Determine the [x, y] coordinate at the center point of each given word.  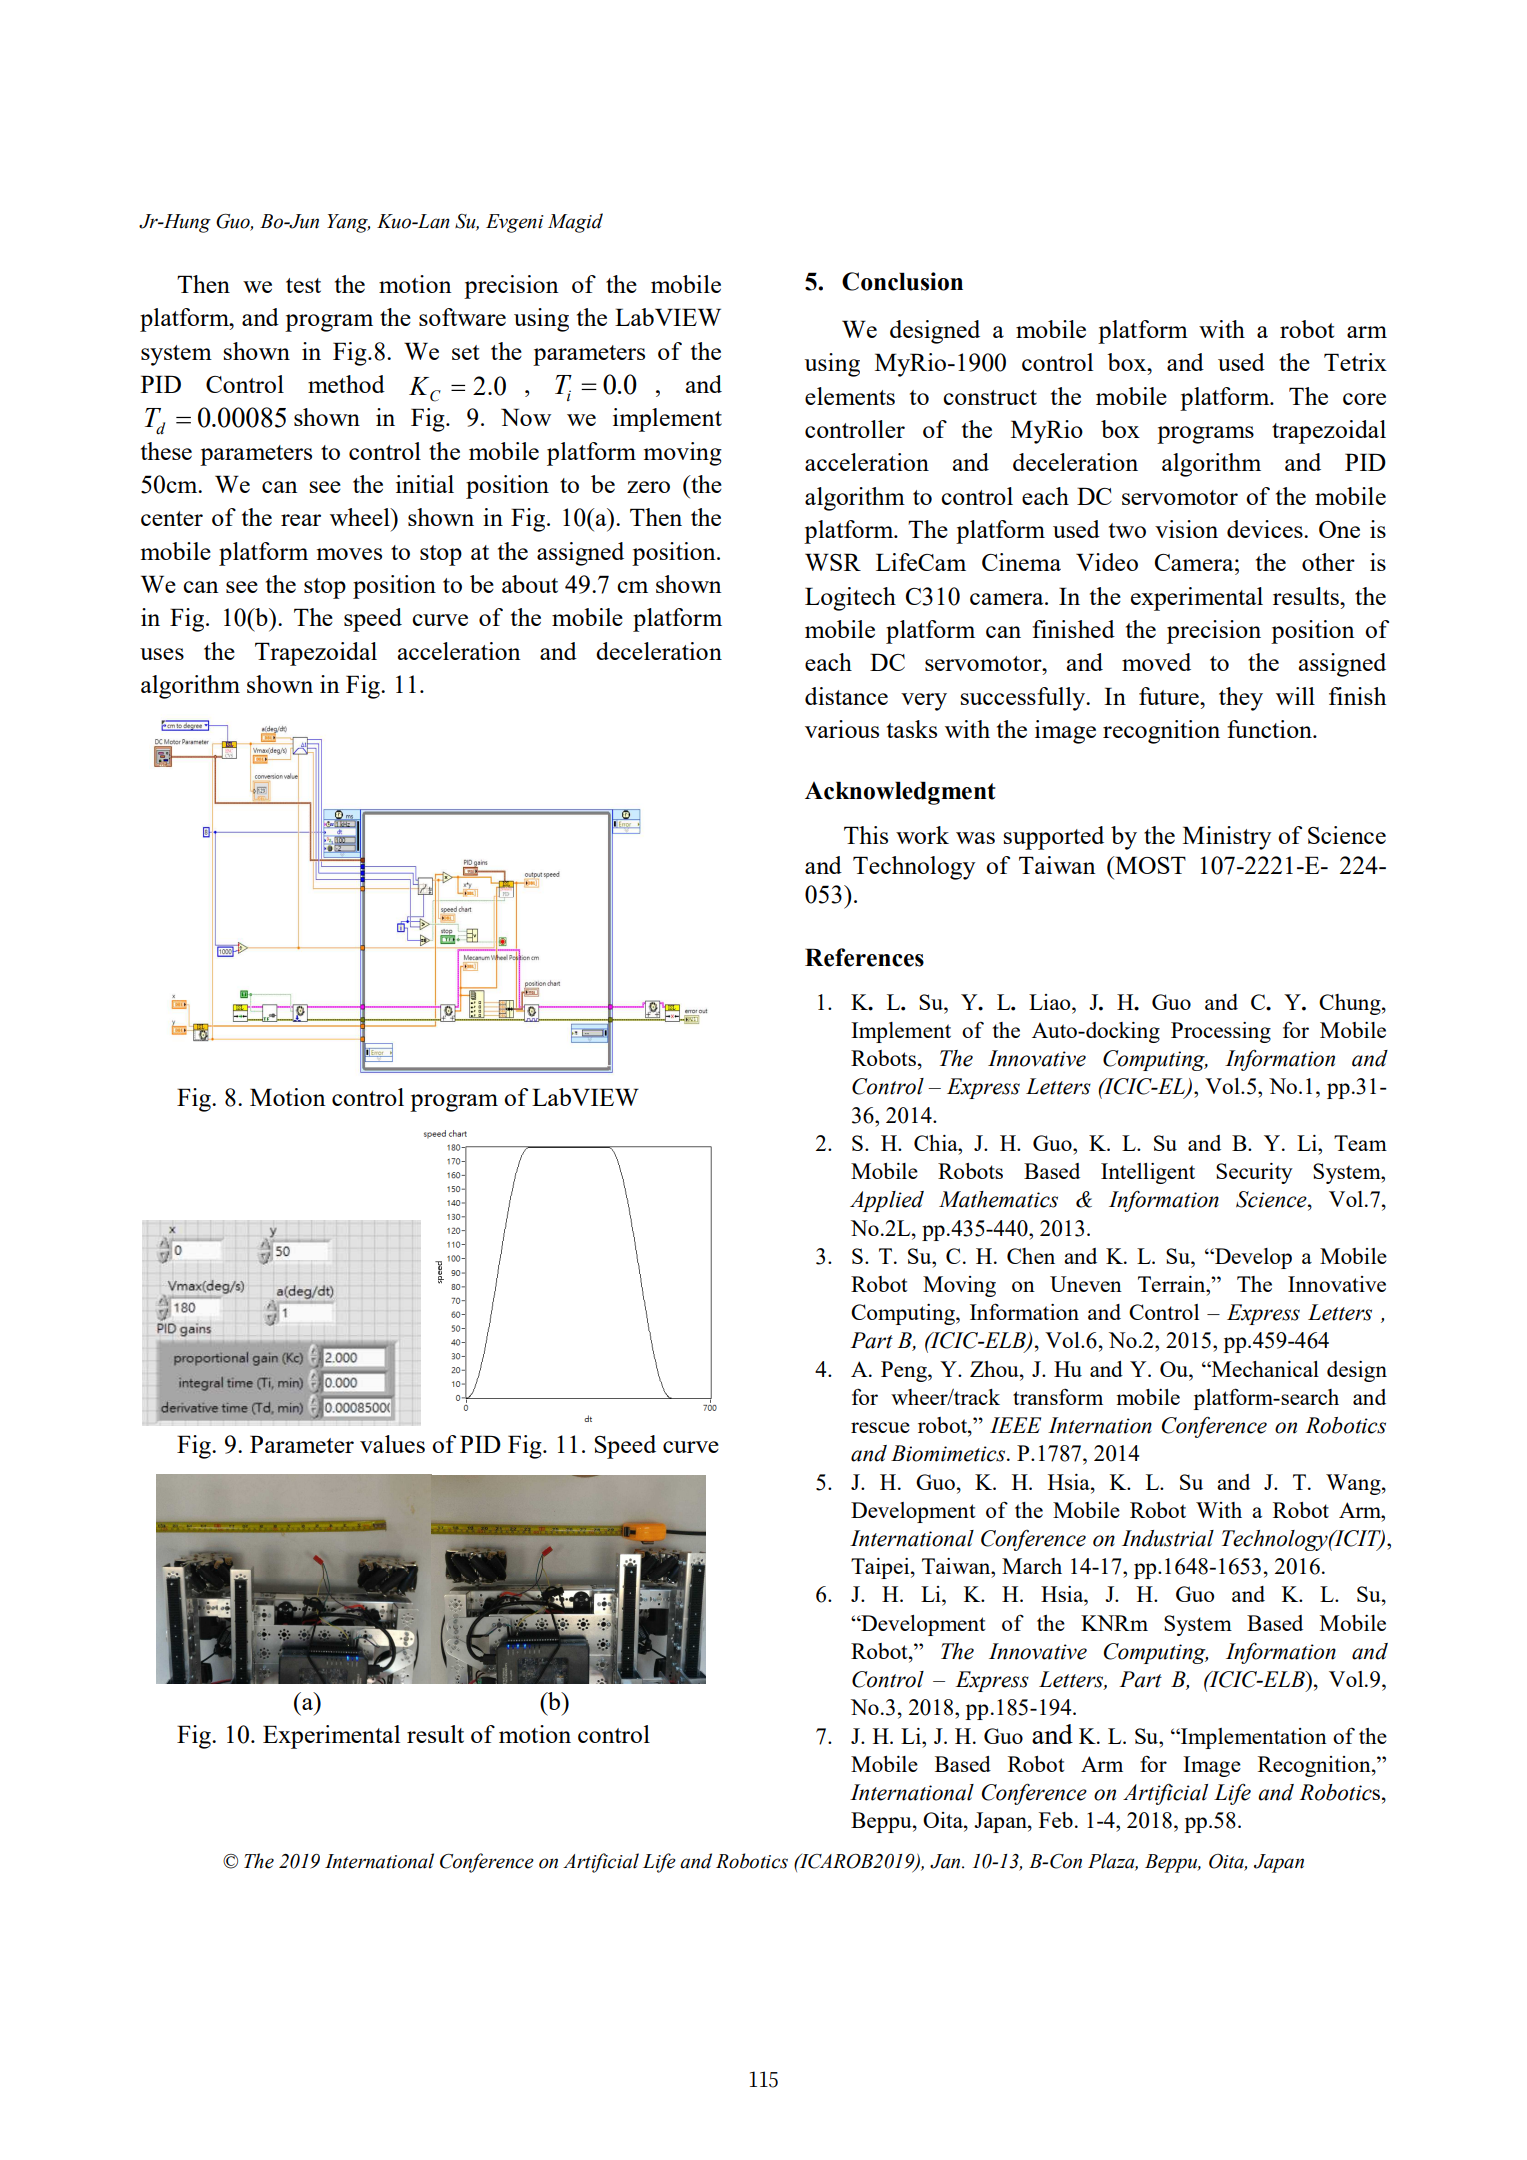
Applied [887, 1201]
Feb [1056, 1820]
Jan [946, 1861]
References [864, 957]
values [392, 1444]
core [1364, 399]
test [303, 285]
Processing [1221, 1032]
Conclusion [902, 281]
